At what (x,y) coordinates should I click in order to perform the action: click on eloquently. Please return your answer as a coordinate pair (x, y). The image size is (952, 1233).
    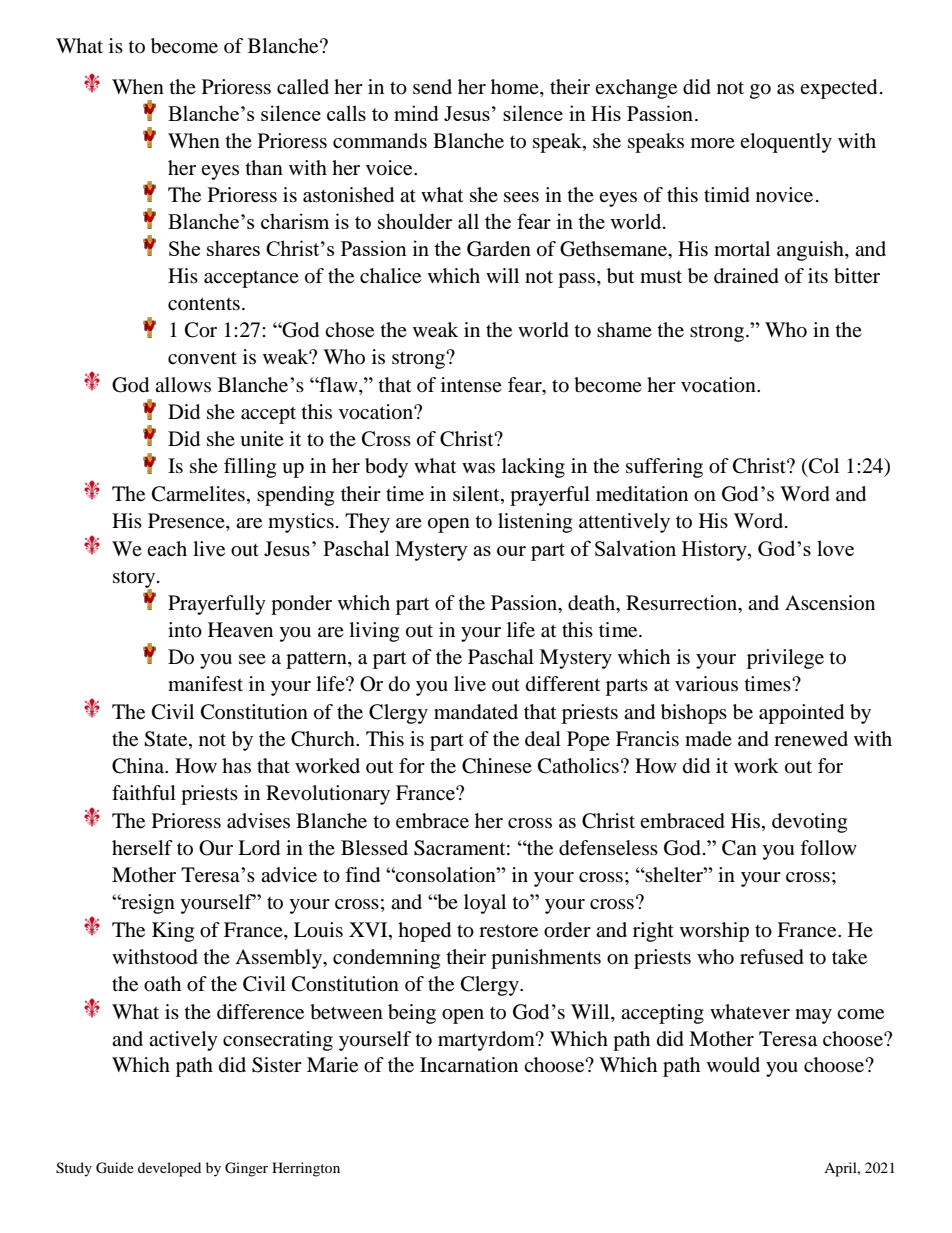
    Looking at the image, I should click on (786, 143).
